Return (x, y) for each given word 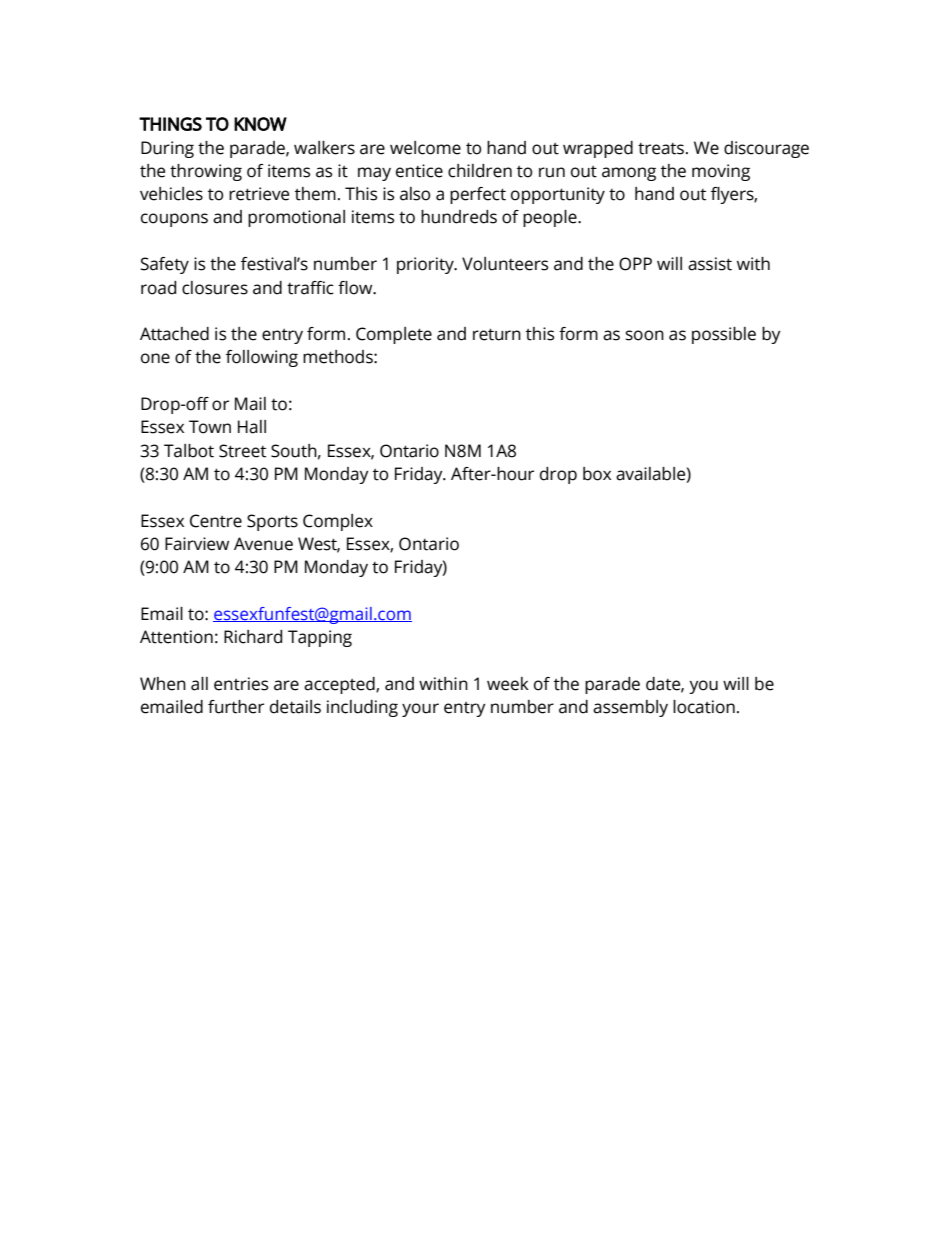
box (597, 474)
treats (662, 149)
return (497, 334)
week (508, 684)
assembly (630, 708)
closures (215, 288)
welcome (425, 148)
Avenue (263, 544)
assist (710, 264)
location (704, 707)
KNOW (260, 124)
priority (426, 265)
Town (210, 427)
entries (241, 684)
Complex (338, 522)
